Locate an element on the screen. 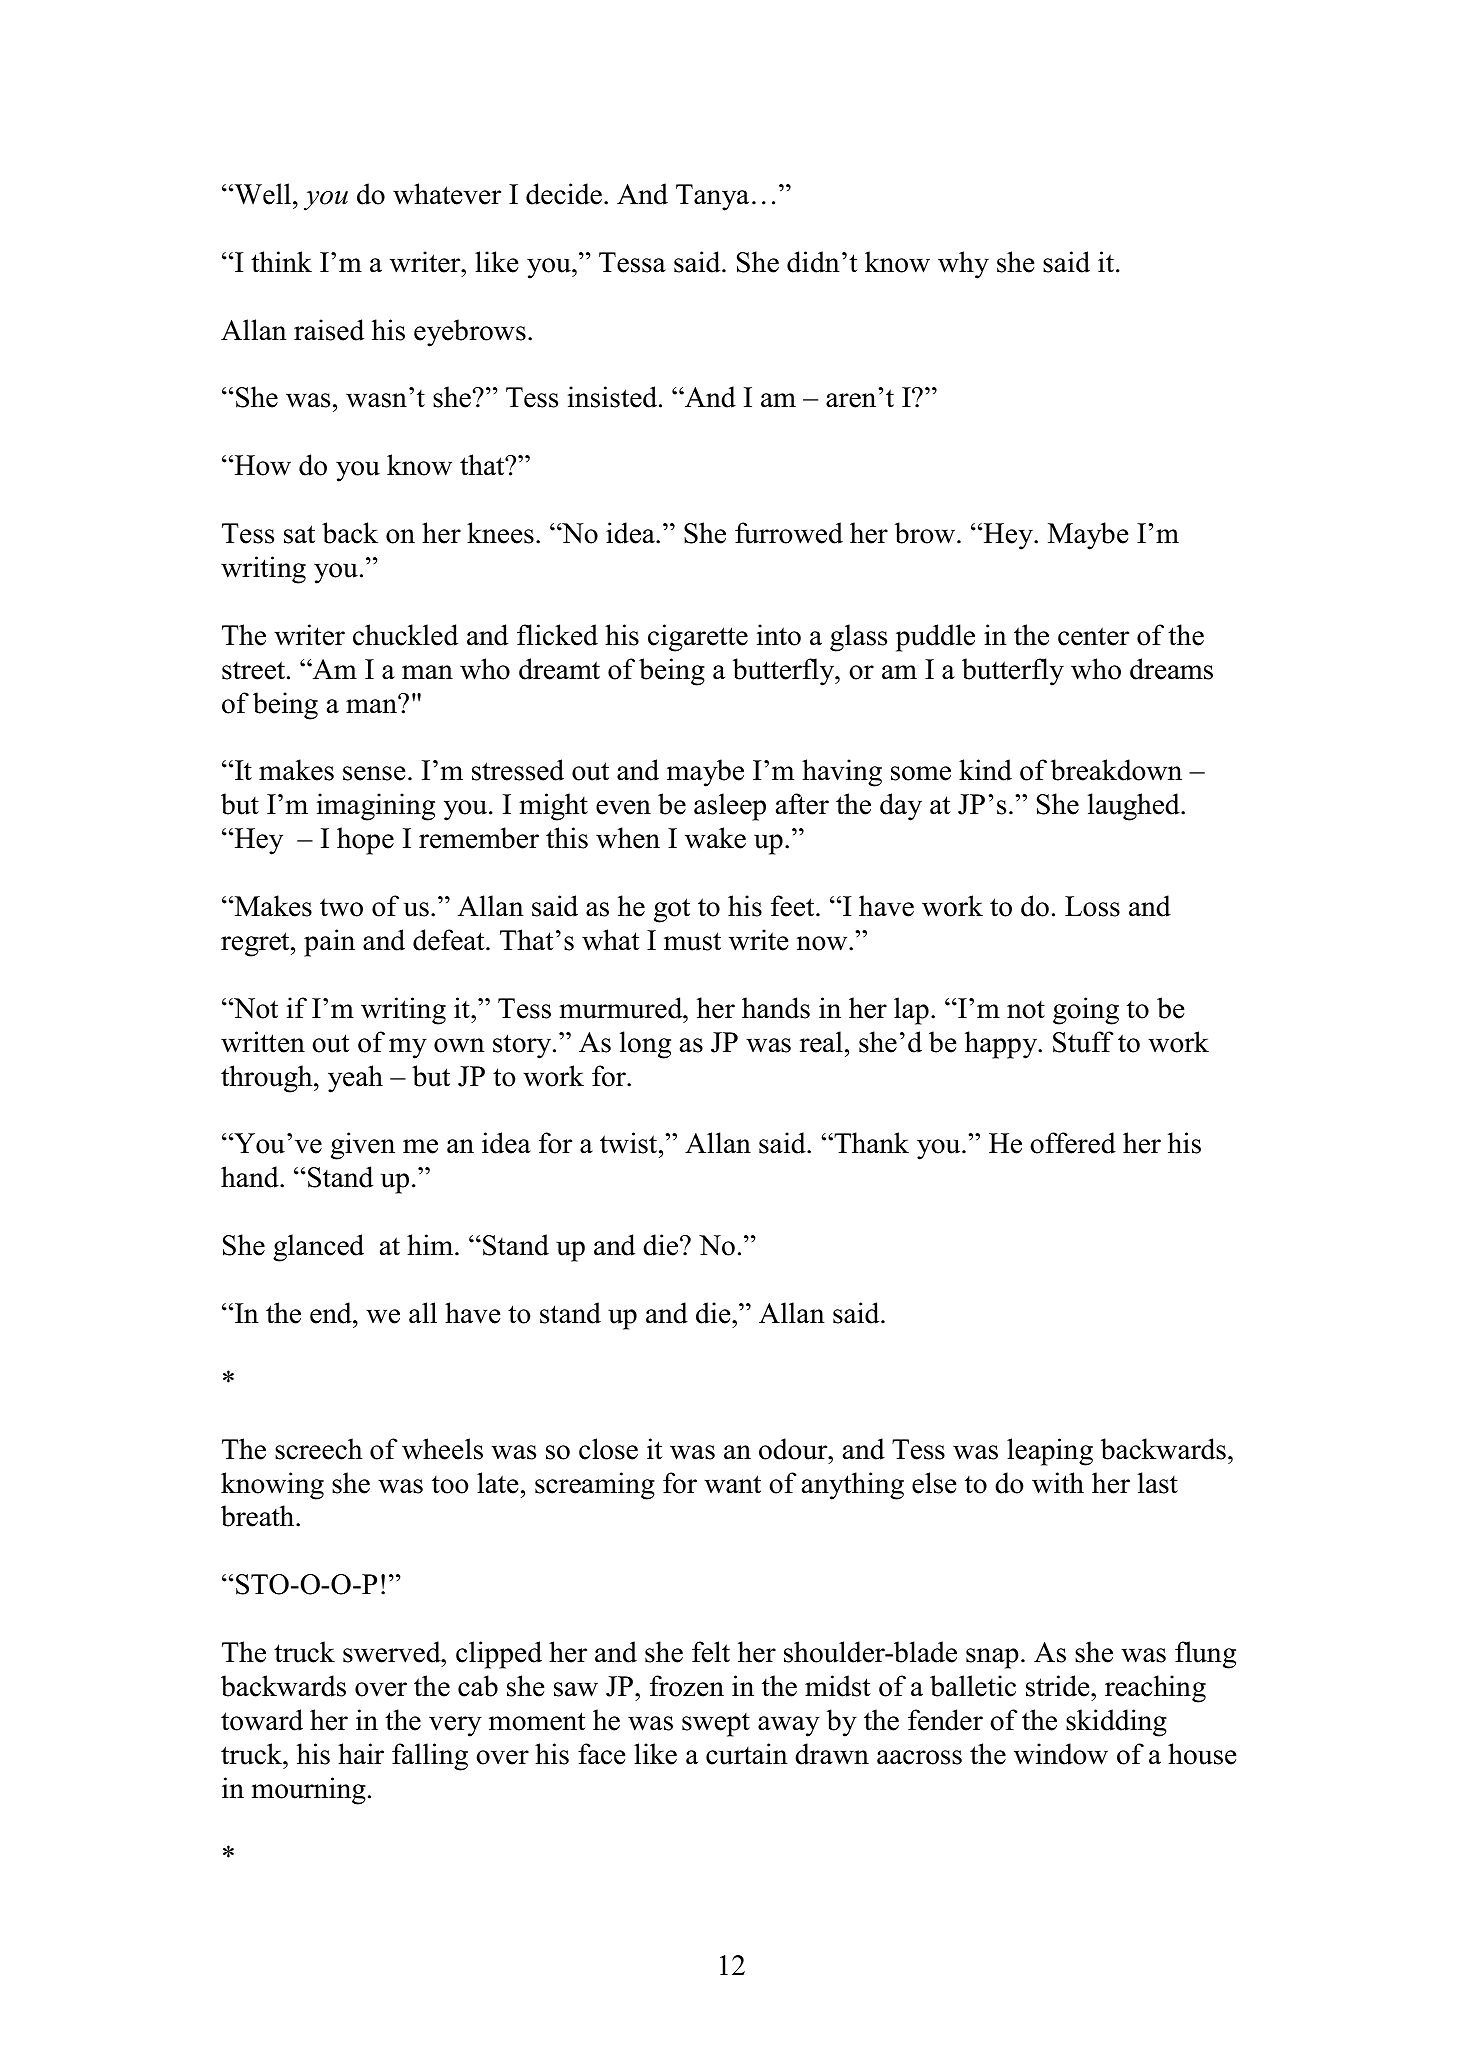  hair is located at coordinates (361, 1754).
